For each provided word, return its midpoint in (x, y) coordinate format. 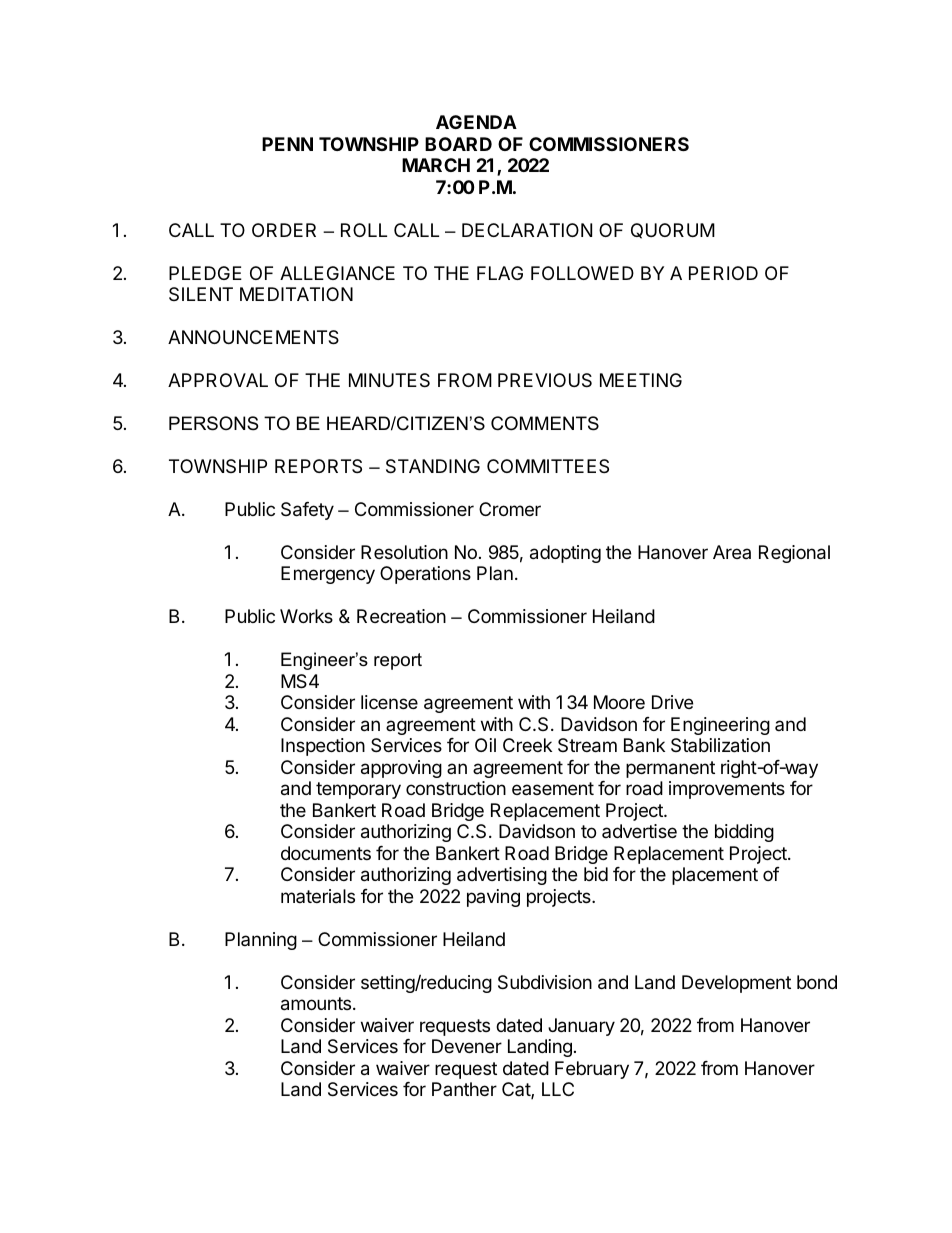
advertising (502, 876)
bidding (744, 833)
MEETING (641, 380)
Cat (517, 1090)
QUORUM (673, 231)
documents (326, 853)
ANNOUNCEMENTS (253, 337)
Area (732, 552)
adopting (565, 554)
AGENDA (476, 122)
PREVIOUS (545, 380)
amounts (317, 1004)
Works (306, 616)
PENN (287, 144)
